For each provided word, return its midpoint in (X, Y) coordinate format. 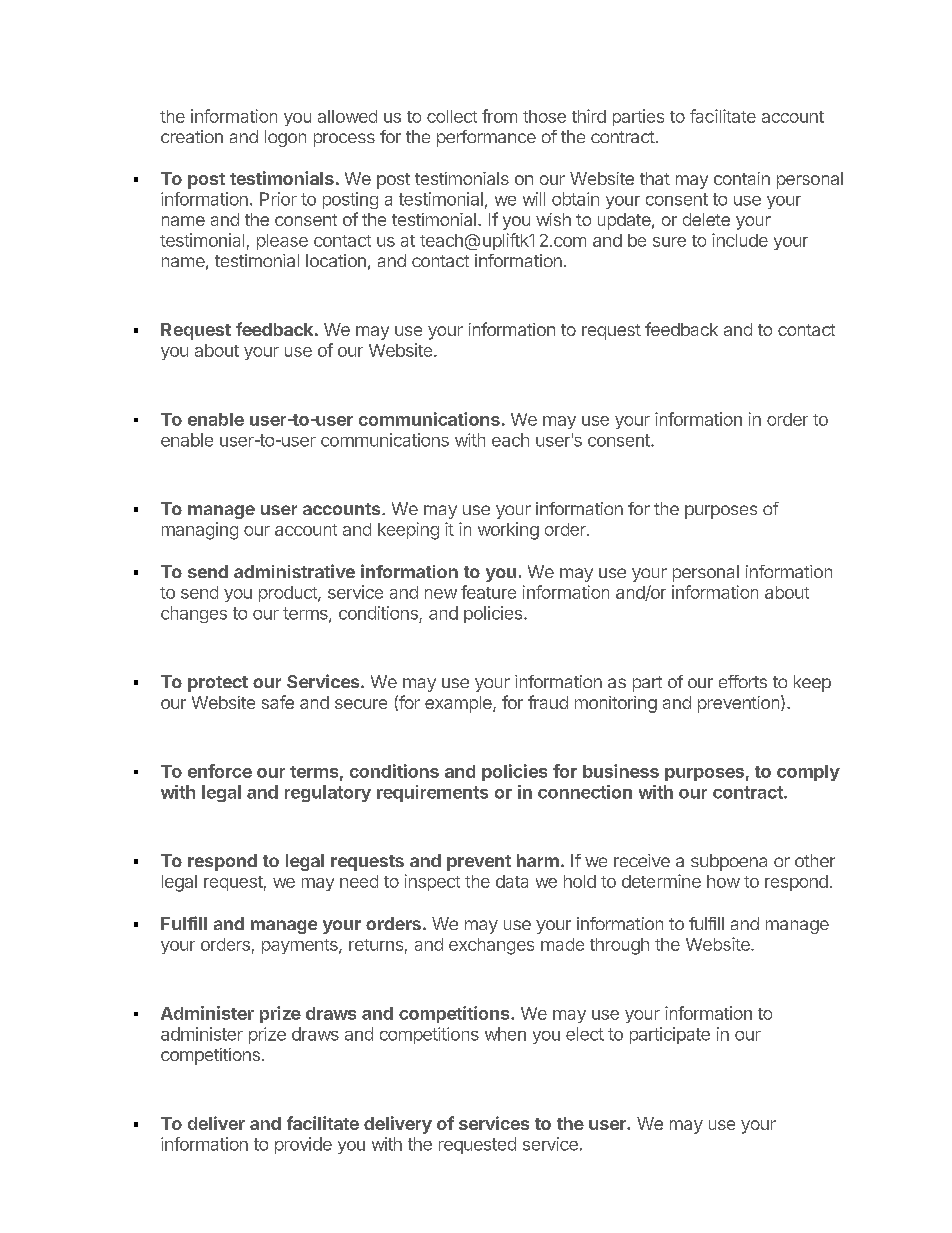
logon (285, 138)
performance (486, 138)
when (505, 1034)
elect (585, 1034)
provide (303, 1145)
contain (742, 178)
